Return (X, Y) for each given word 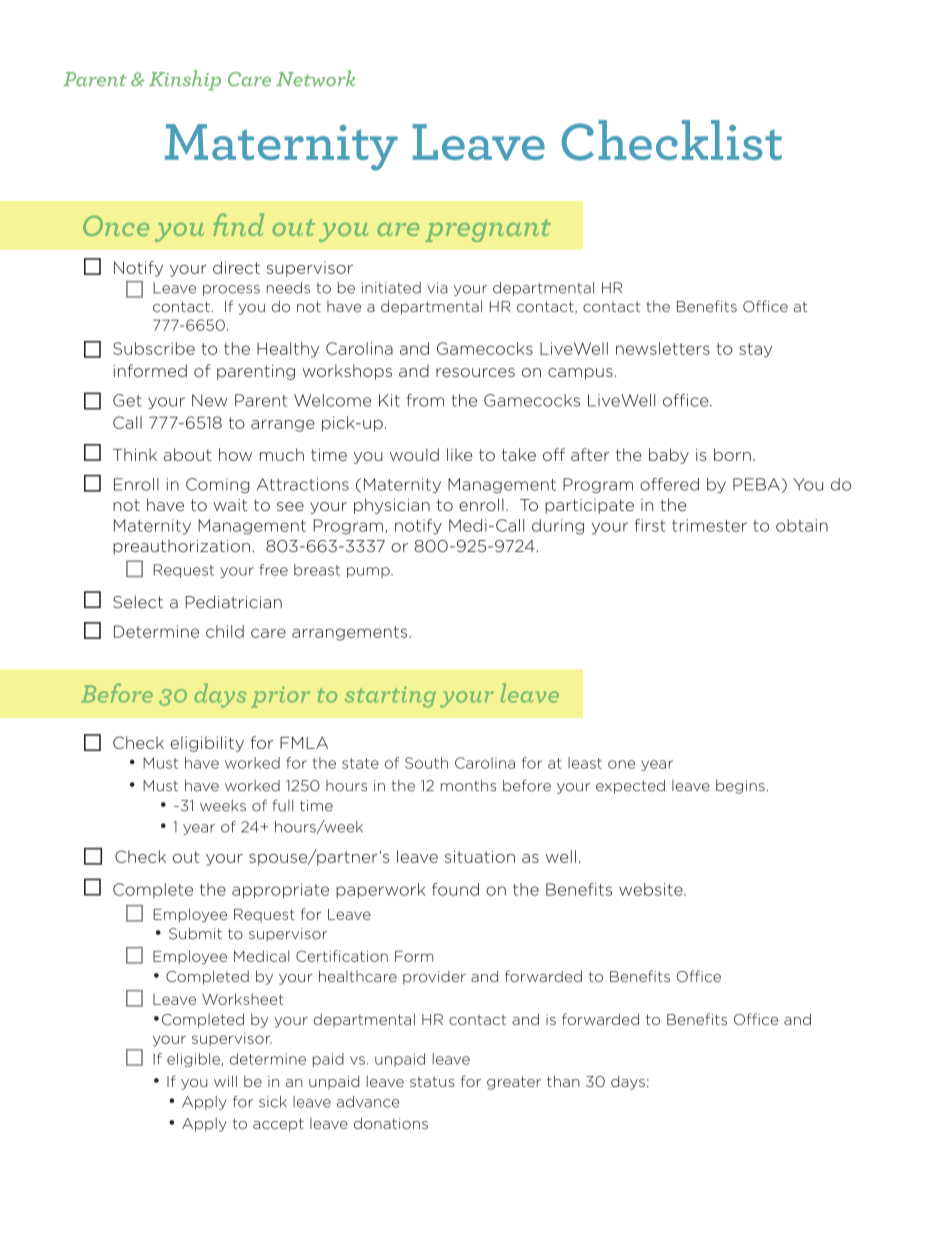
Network (315, 78)
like (459, 454)
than (563, 1081)
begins (740, 787)
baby (669, 456)
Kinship (185, 80)
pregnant (488, 230)
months (468, 786)
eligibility (207, 744)
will (225, 1081)
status (432, 1081)
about (187, 454)
